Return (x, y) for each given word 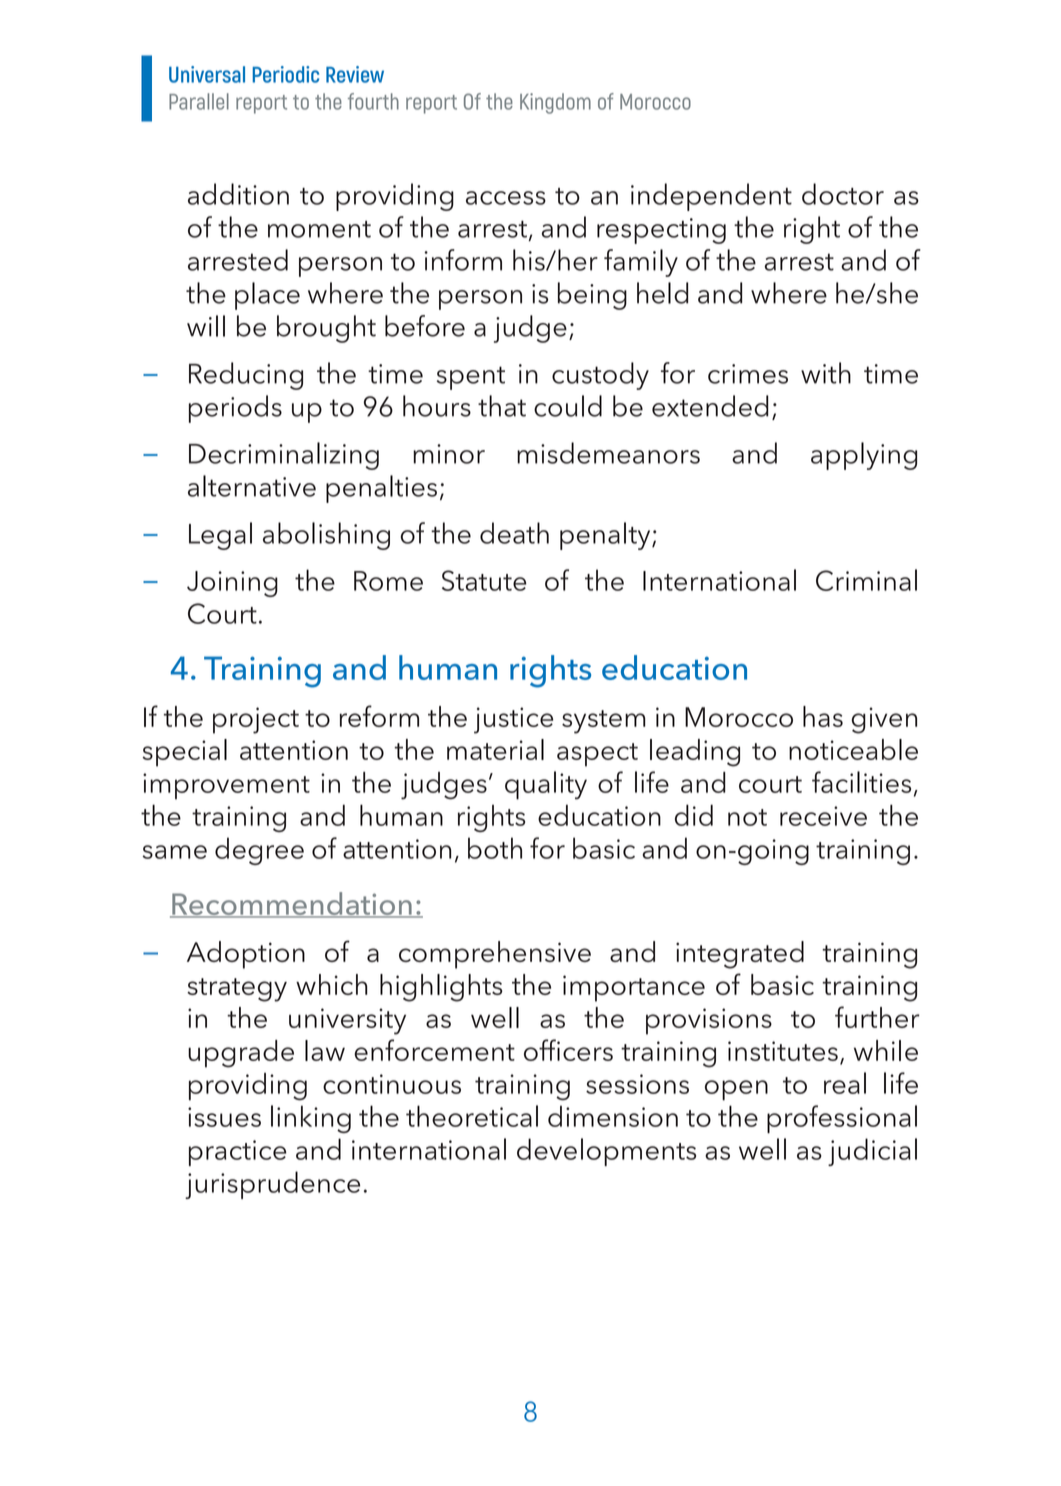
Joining (232, 584)
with (826, 373)
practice (238, 1153)
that (502, 406)
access (506, 198)
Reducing (246, 376)
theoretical (472, 1116)
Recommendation (292, 905)
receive (823, 816)
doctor (843, 194)
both (495, 848)
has (823, 716)
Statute (484, 580)
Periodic (285, 74)
